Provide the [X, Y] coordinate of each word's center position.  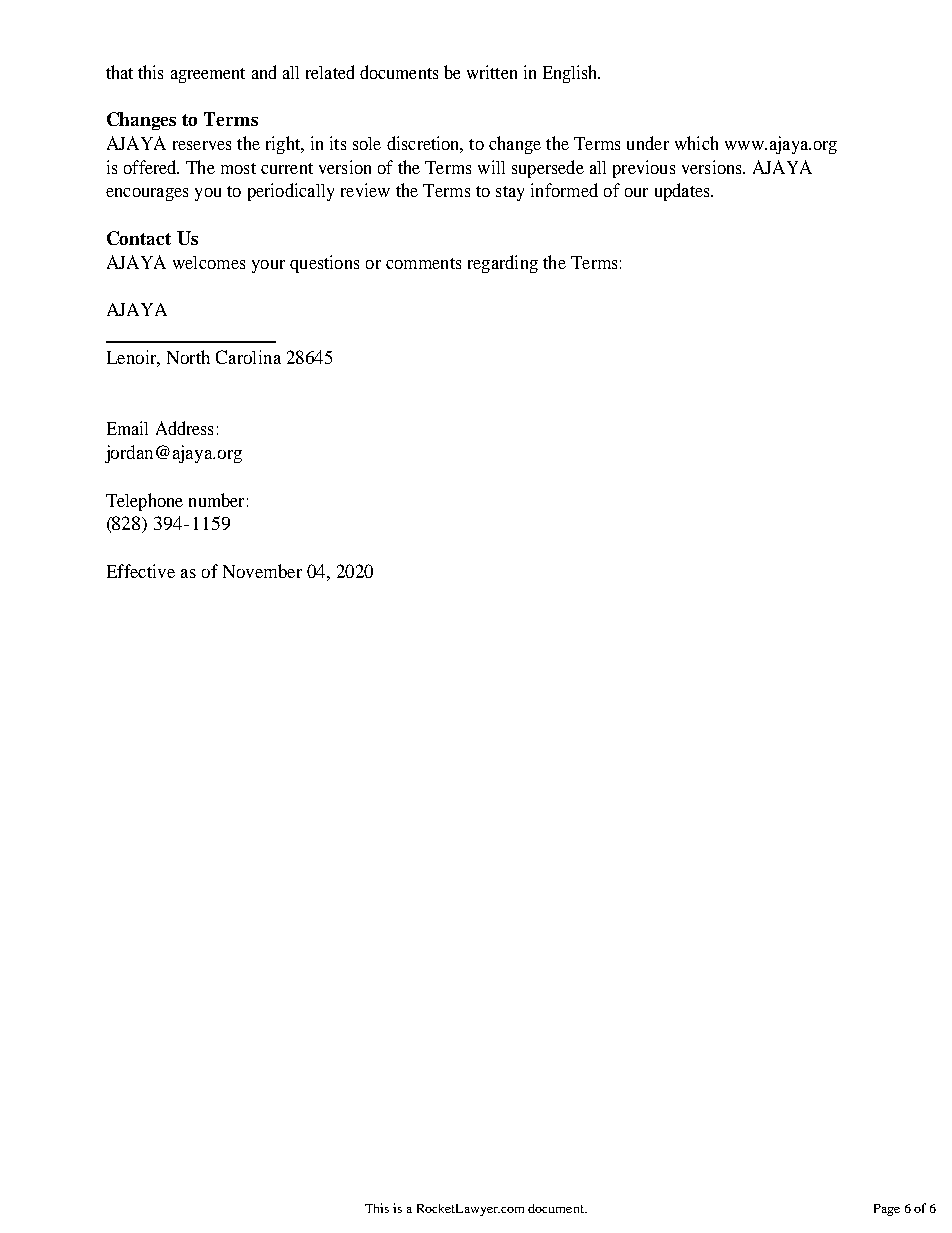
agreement [208, 75]
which [696, 143]
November [262, 571]
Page [887, 1210]
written [492, 72]
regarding [503, 264]
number [216, 500]
